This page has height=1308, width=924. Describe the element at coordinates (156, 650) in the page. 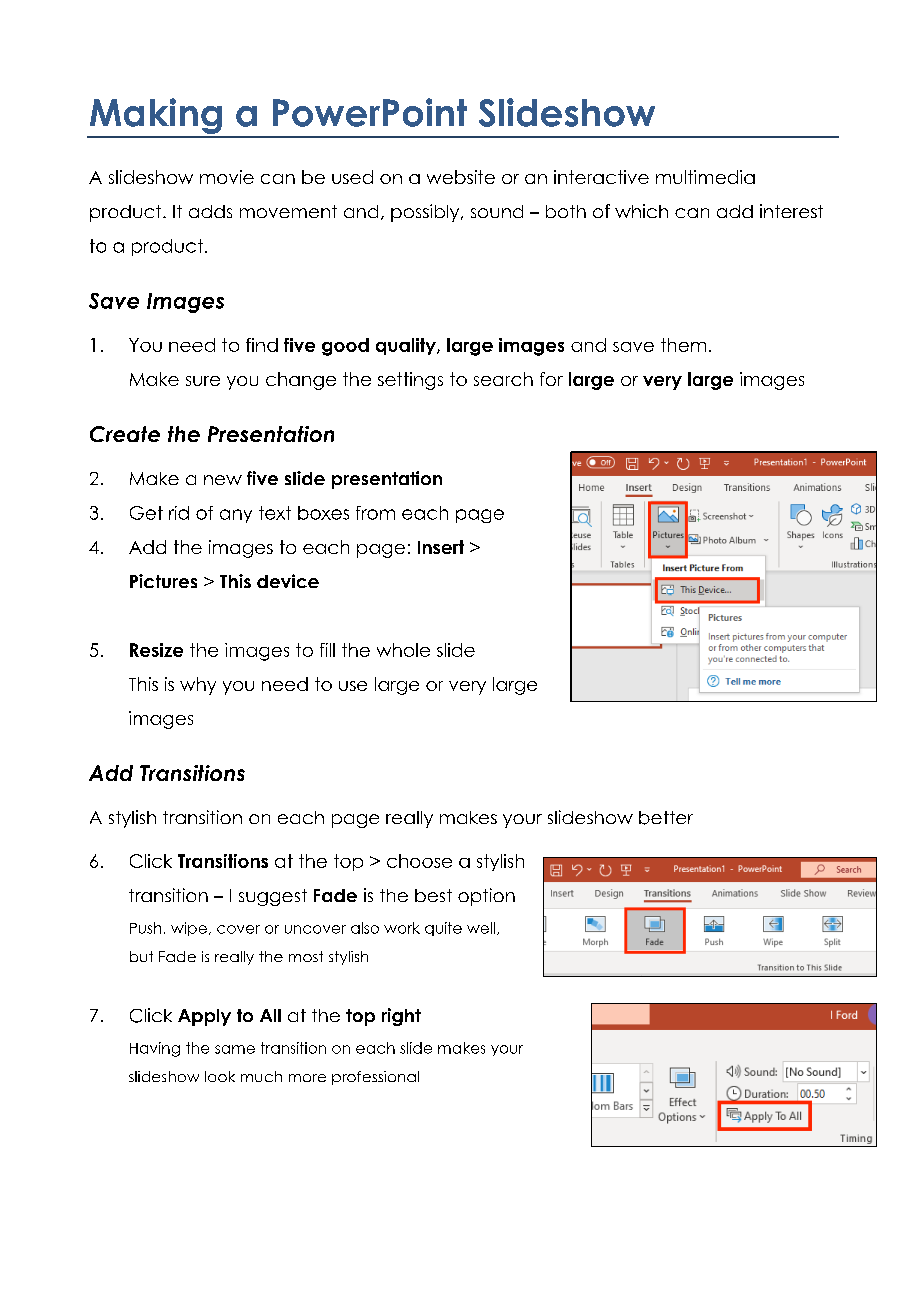

I see `Resize` at that location.
